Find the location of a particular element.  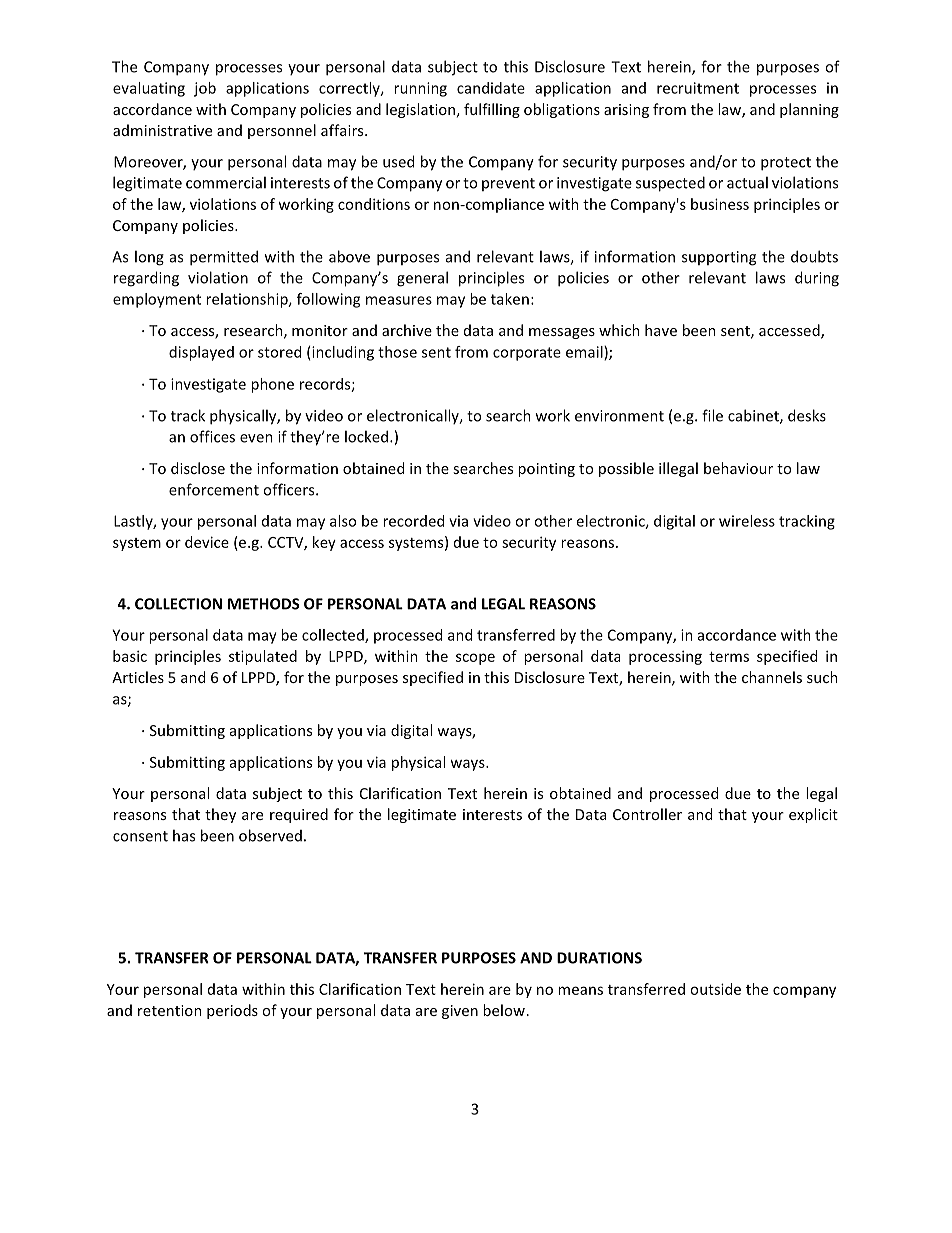

pointing is located at coordinates (546, 470).
